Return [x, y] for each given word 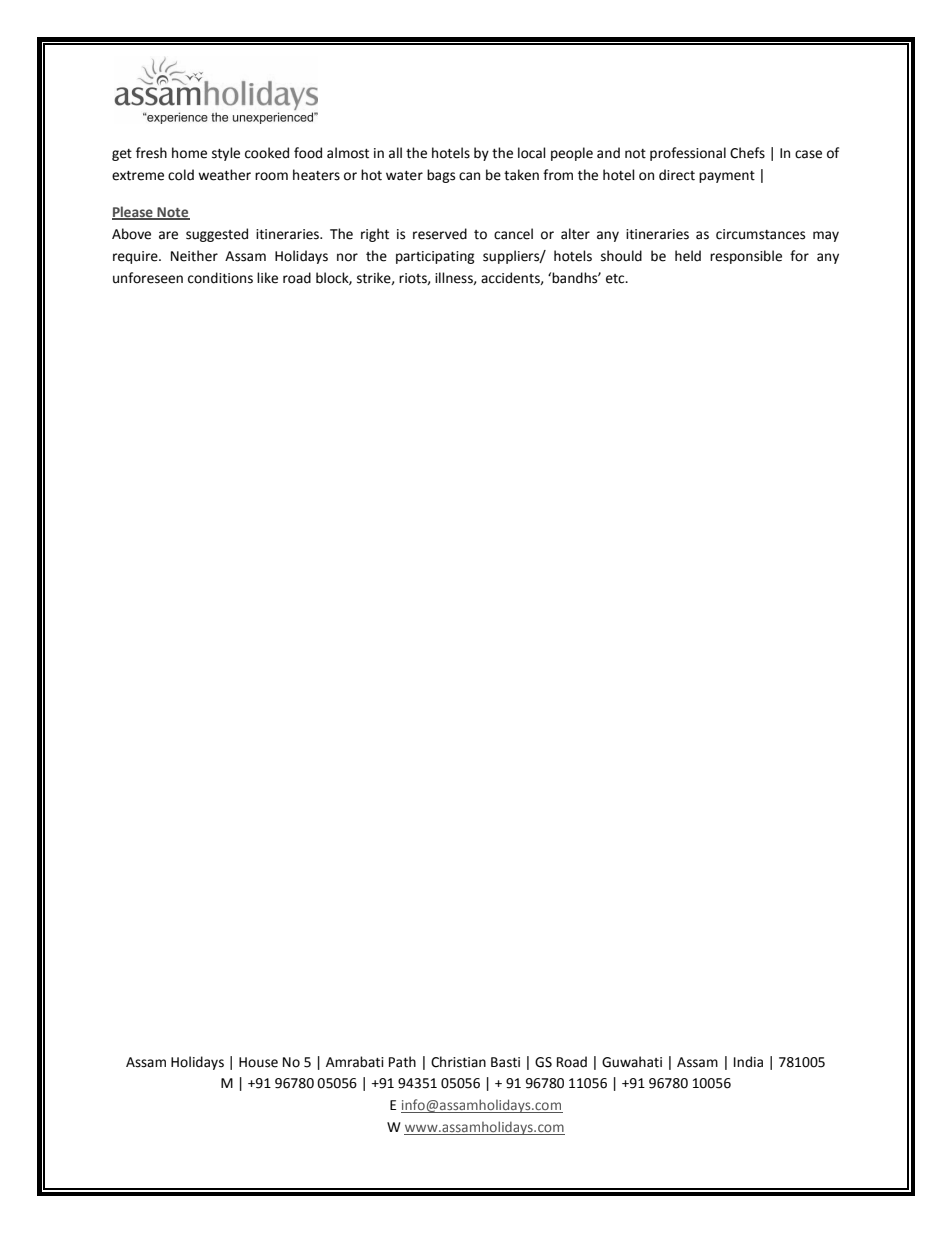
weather [224, 175]
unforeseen [148, 278]
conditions [220, 278]
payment [727, 177]
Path [402, 1062]
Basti [505, 1062]
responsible [746, 257]
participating [435, 257]
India [748, 1062]
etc [616, 279]
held [688, 256]
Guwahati [632, 1062]
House [258, 1062]
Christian [458, 1062]
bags [441, 176]
